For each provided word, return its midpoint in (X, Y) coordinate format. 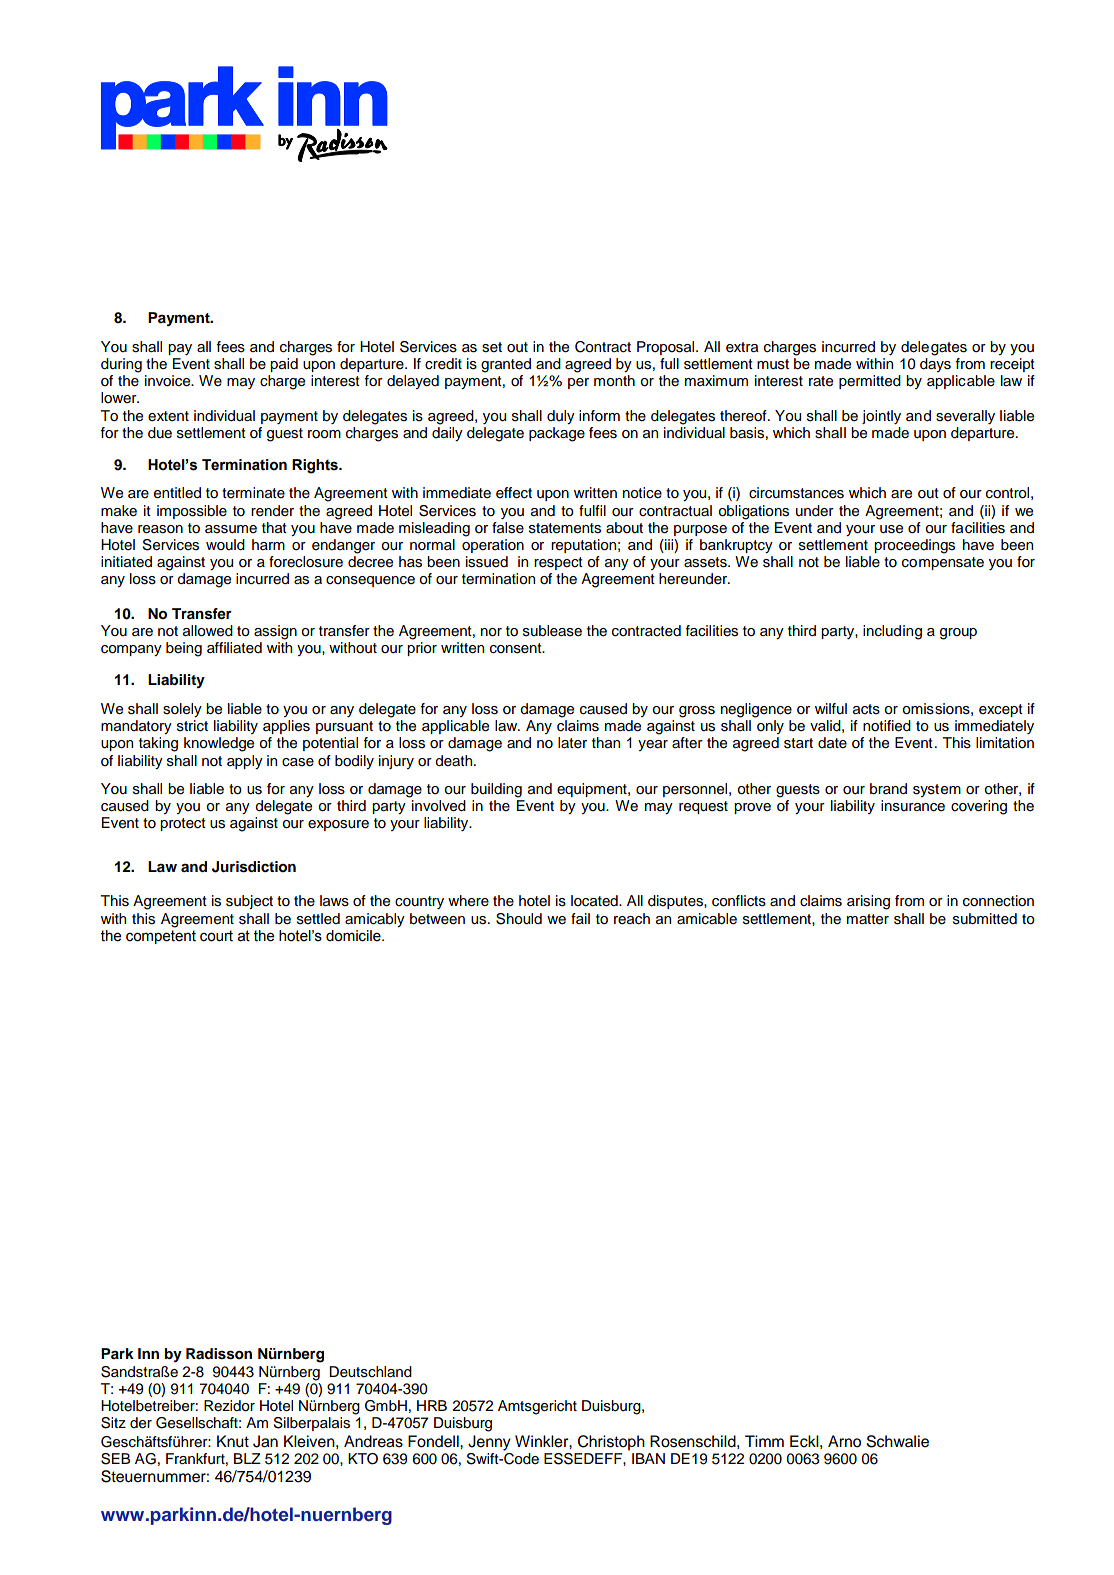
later (572, 743)
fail (580, 918)
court (216, 936)
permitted (870, 382)
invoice (169, 381)
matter (868, 919)
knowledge (219, 744)
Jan (265, 1441)
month (614, 381)
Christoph (611, 1443)
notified (887, 726)
